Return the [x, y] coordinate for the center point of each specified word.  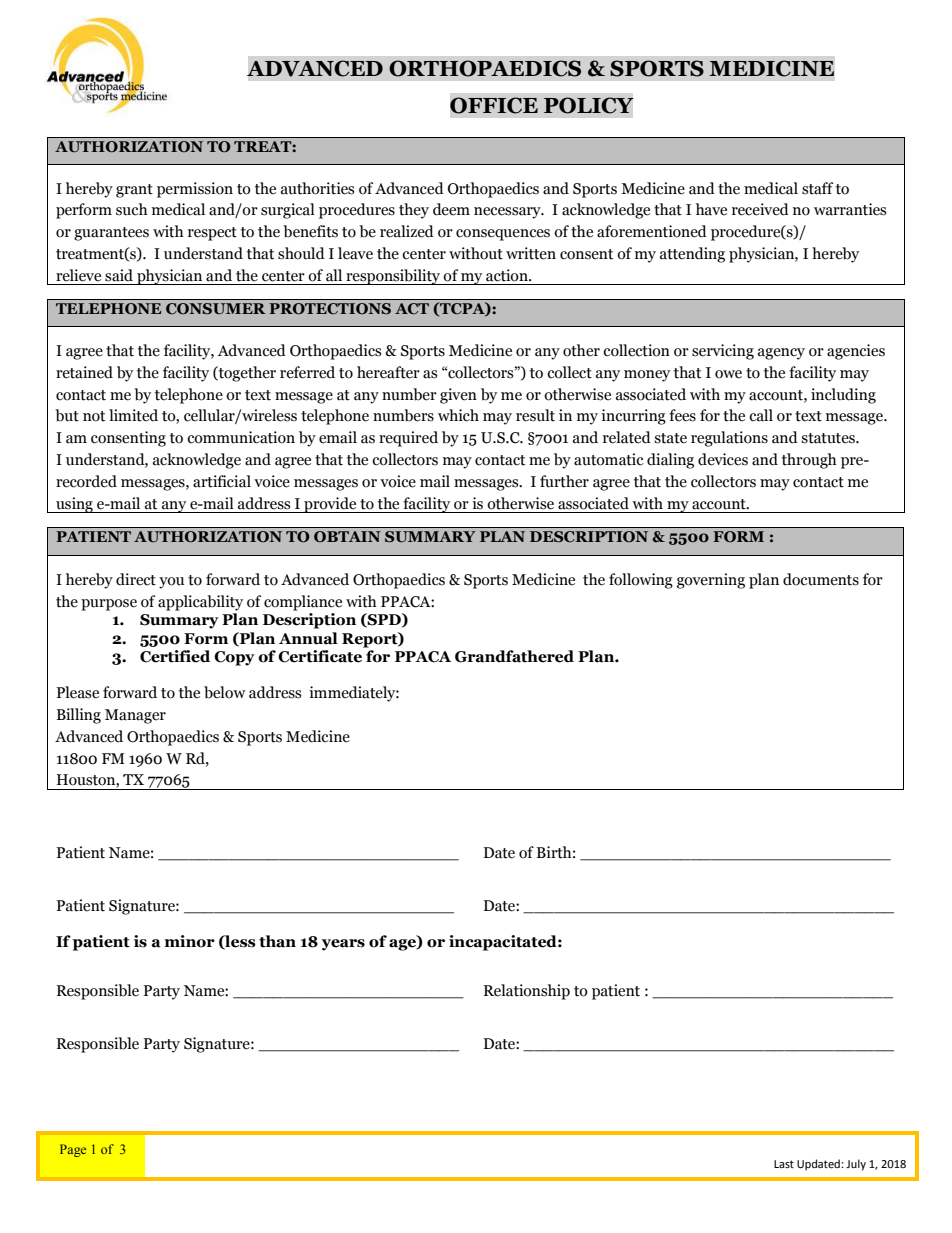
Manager [135, 716]
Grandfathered [514, 656]
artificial [222, 481]
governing [711, 581]
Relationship [527, 992]
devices [723, 459]
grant [134, 191]
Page [73, 1150]
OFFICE [494, 105]
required [408, 439]
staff [817, 188]
